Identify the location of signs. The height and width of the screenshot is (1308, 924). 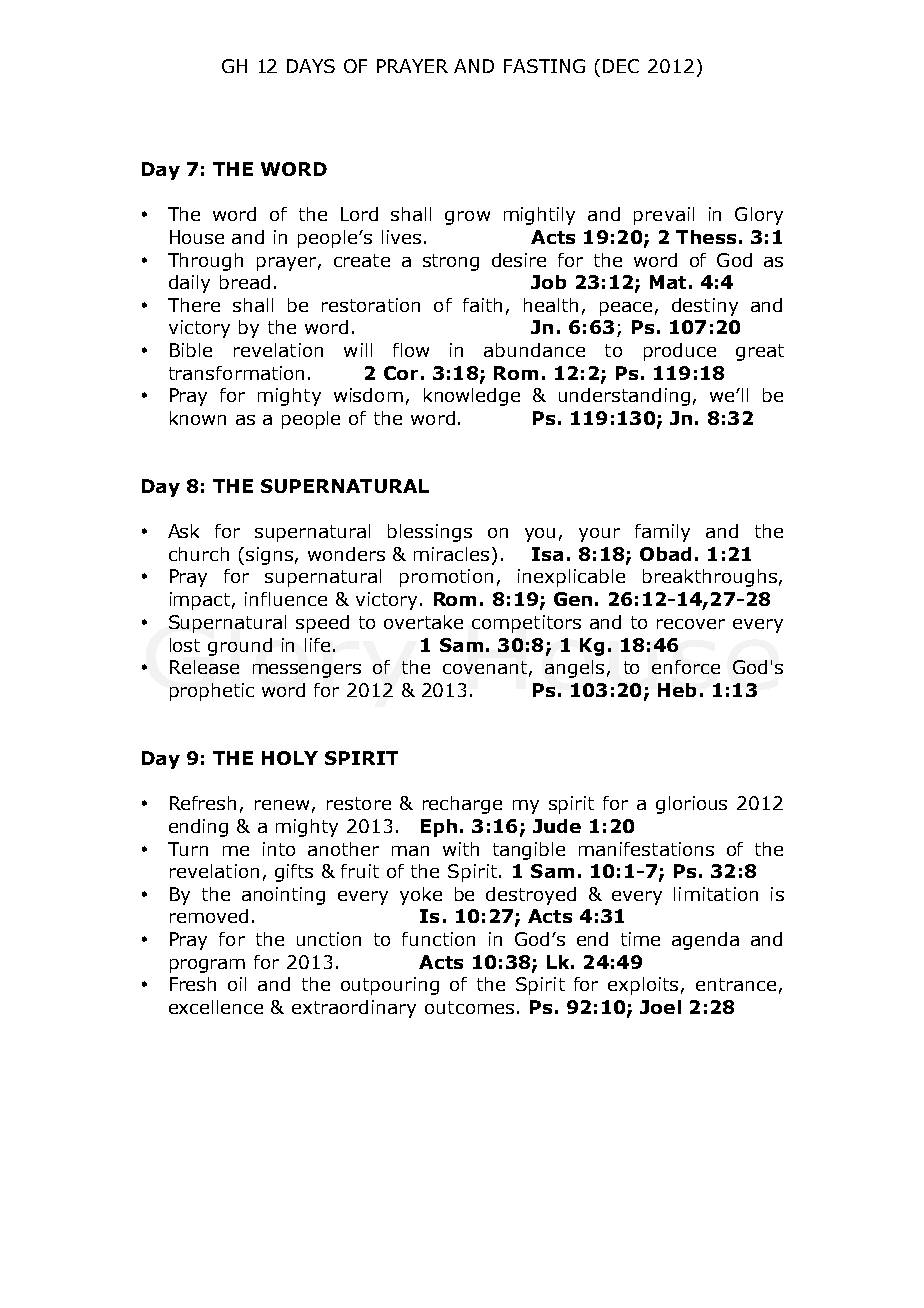
(269, 556).
